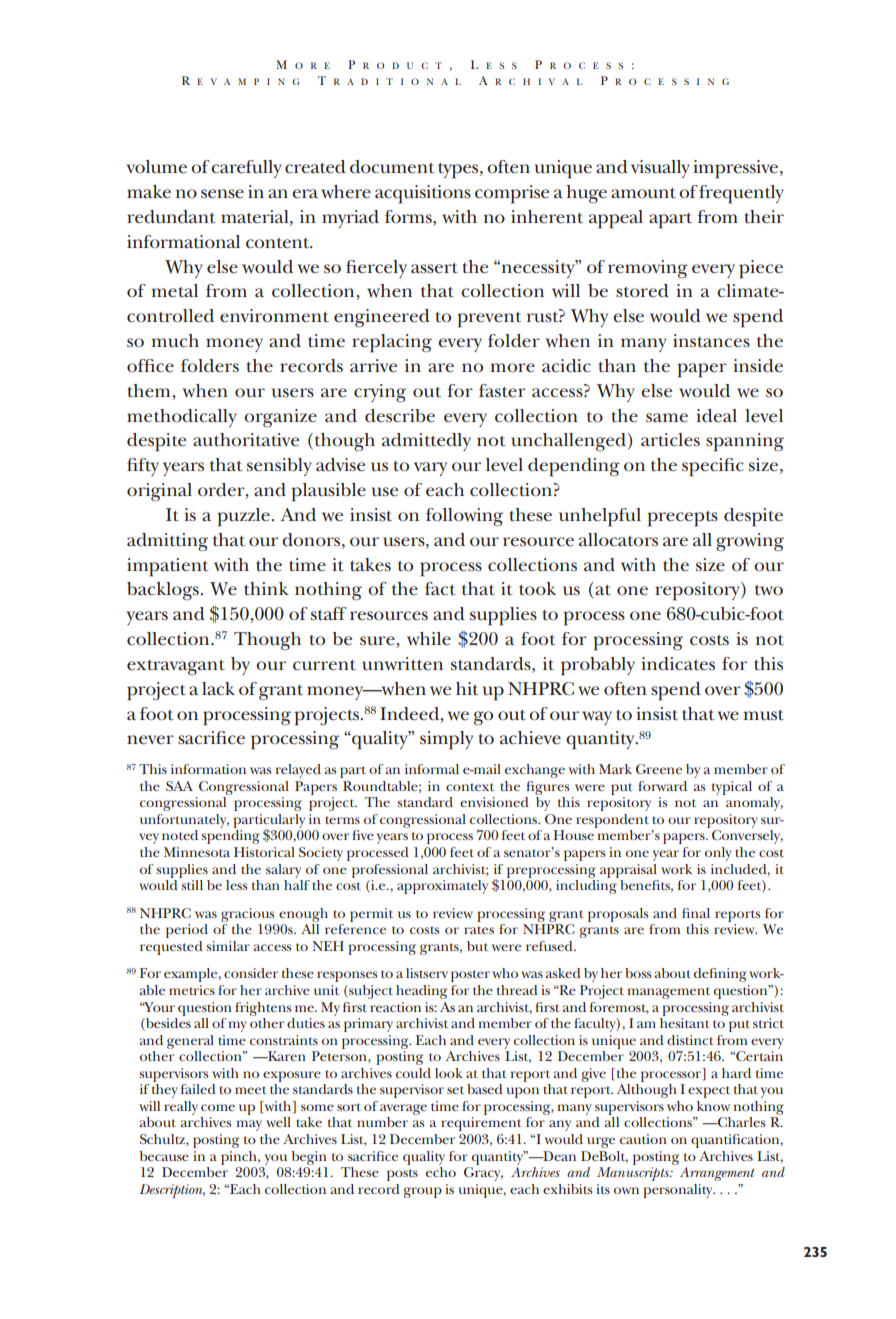 The height and width of the screenshot is (1319, 896). I want to click on authoritative, so click(246, 440).
